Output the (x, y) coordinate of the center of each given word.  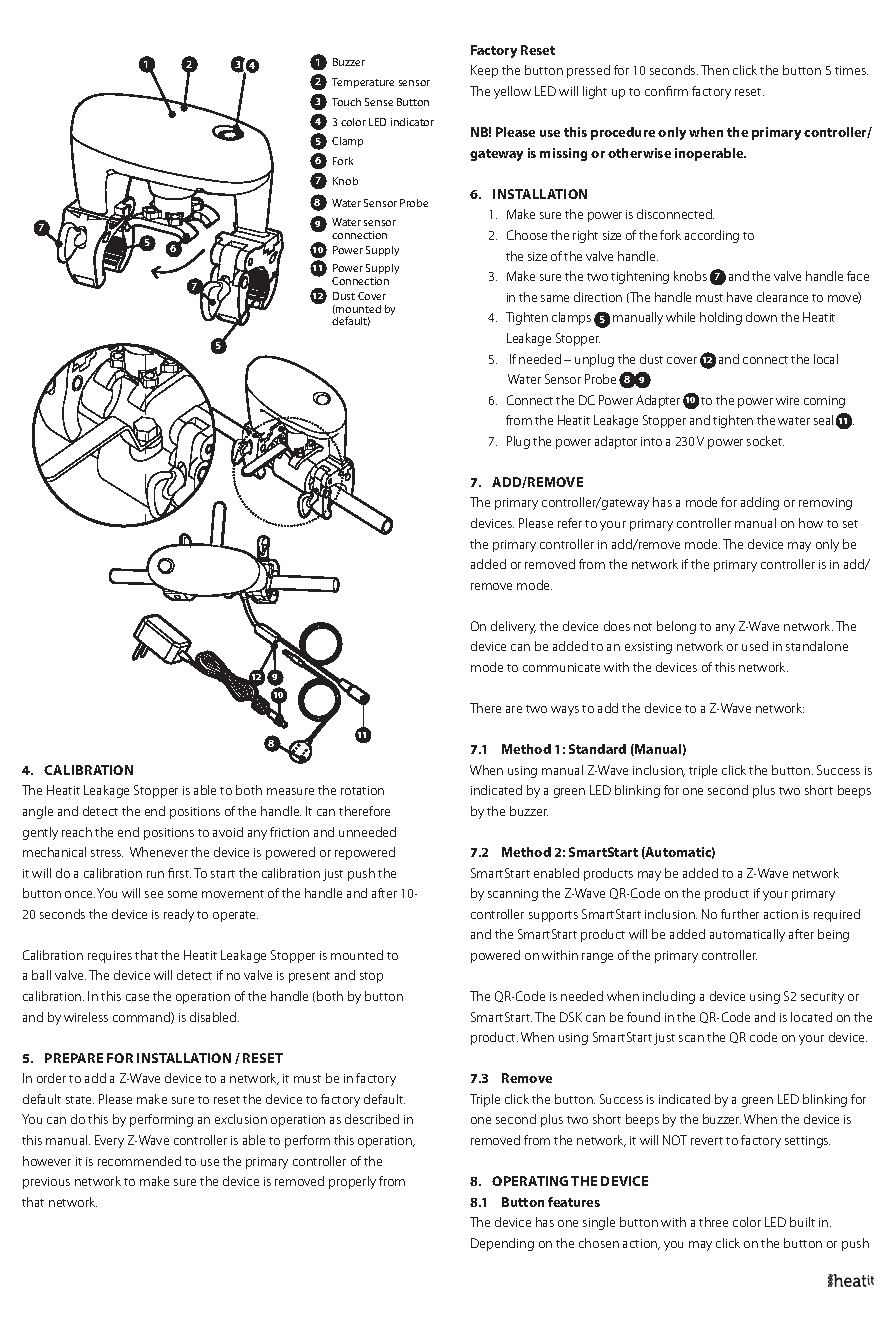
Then (715, 70)
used (755, 646)
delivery (513, 627)
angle (38, 812)
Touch (346, 102)
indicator (412, 122)
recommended (139, 1161)
